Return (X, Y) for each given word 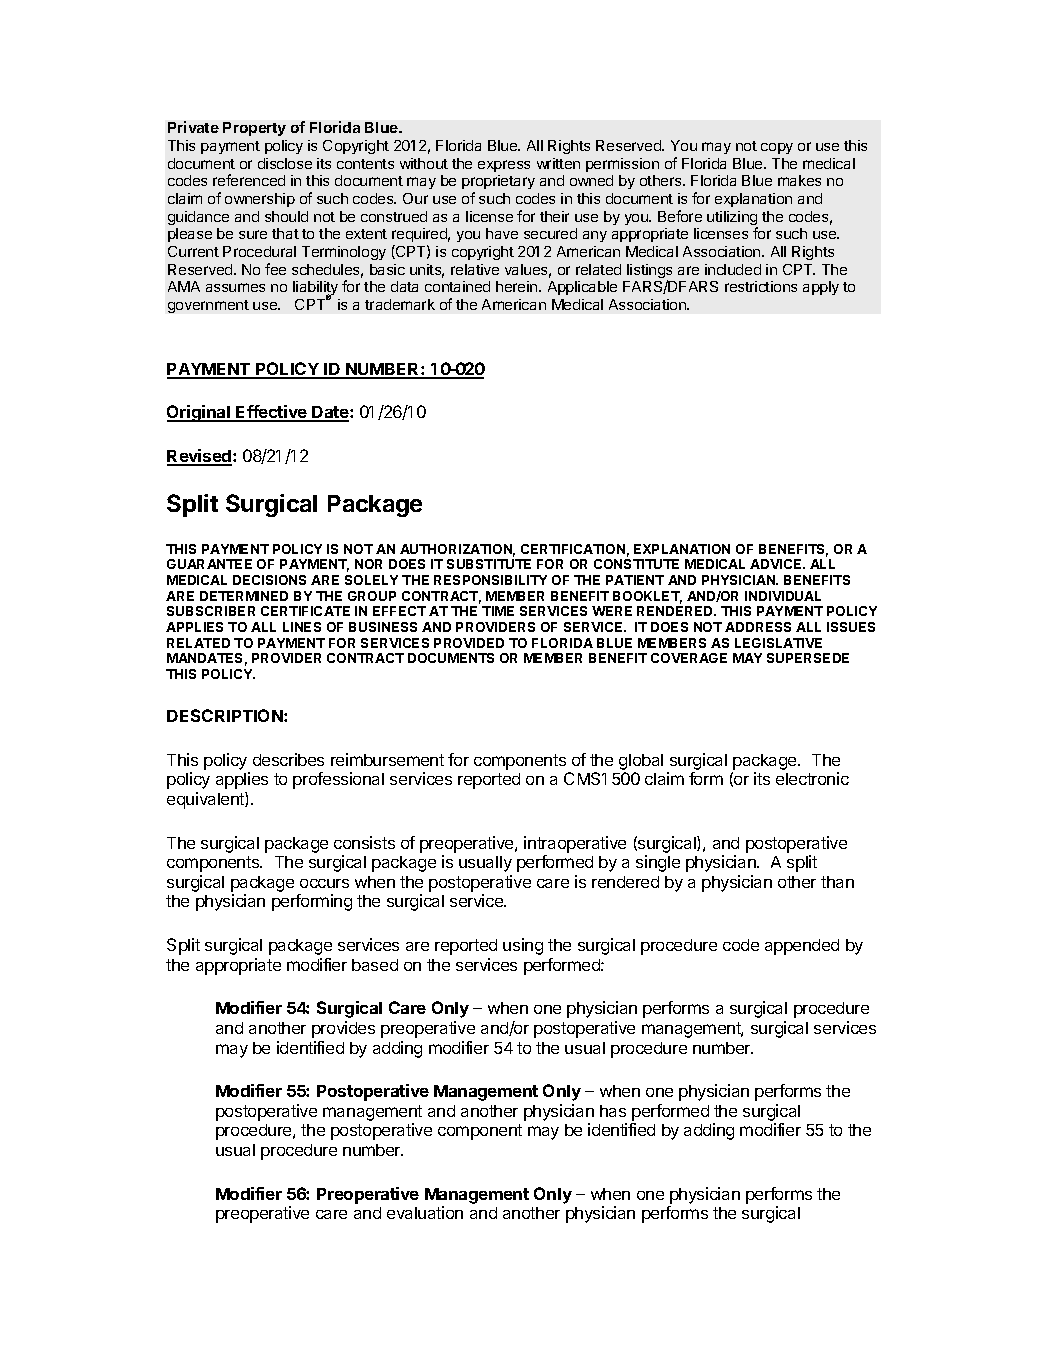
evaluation (425, 1212)
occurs (324, 883)
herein (518, 286)
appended (802, 947)
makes (799, 180)
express (504, 166)
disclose (285, 163)
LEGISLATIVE (778, 643)
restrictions (761, 286)
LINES (302, 627)
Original (200, 413)
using (523, 946)
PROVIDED (469, 643)
